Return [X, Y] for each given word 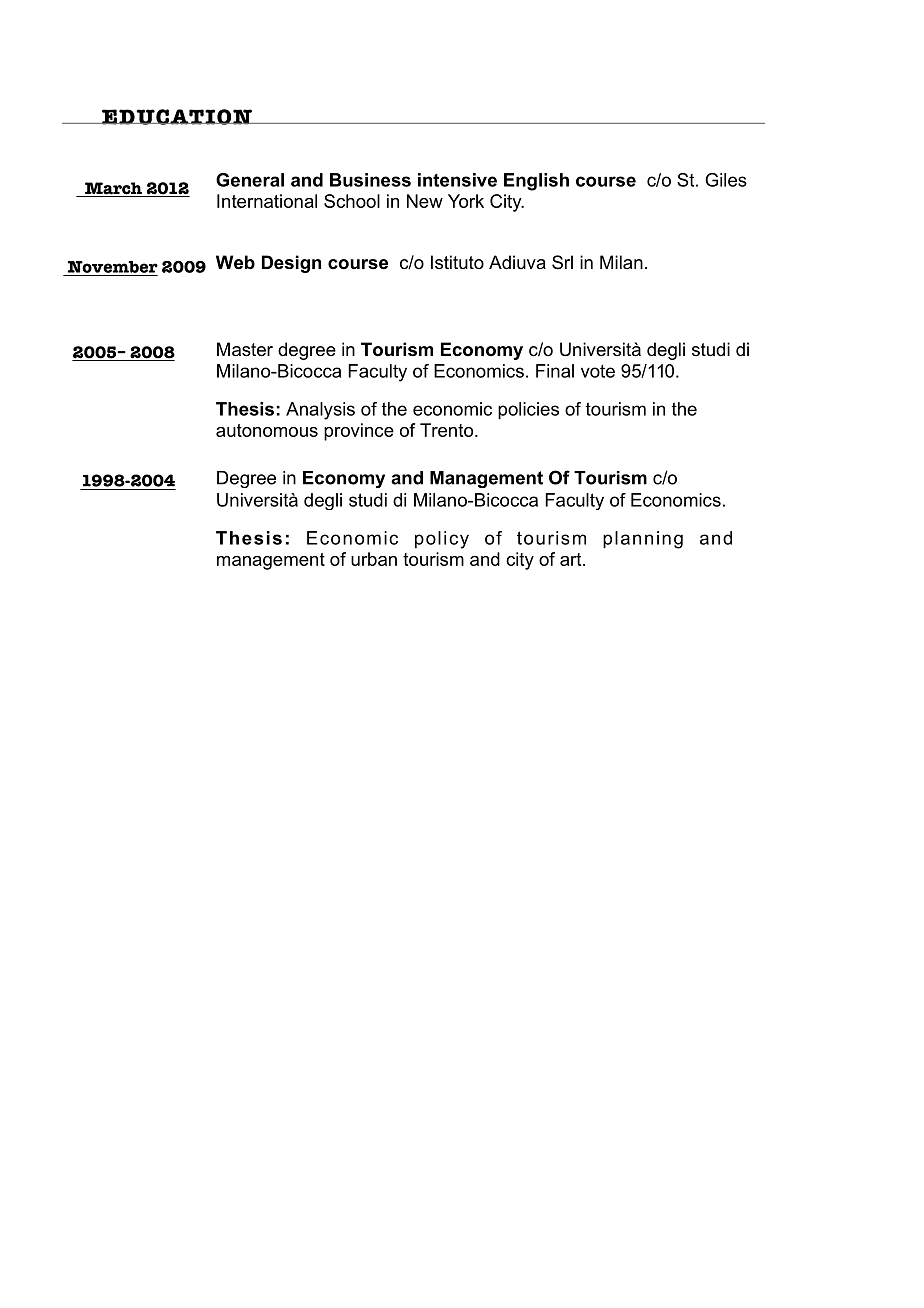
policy [442, 540]
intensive [457, 180]
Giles [726, 180]
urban [374, 559]
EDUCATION [177, 117]
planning [643, 540]
